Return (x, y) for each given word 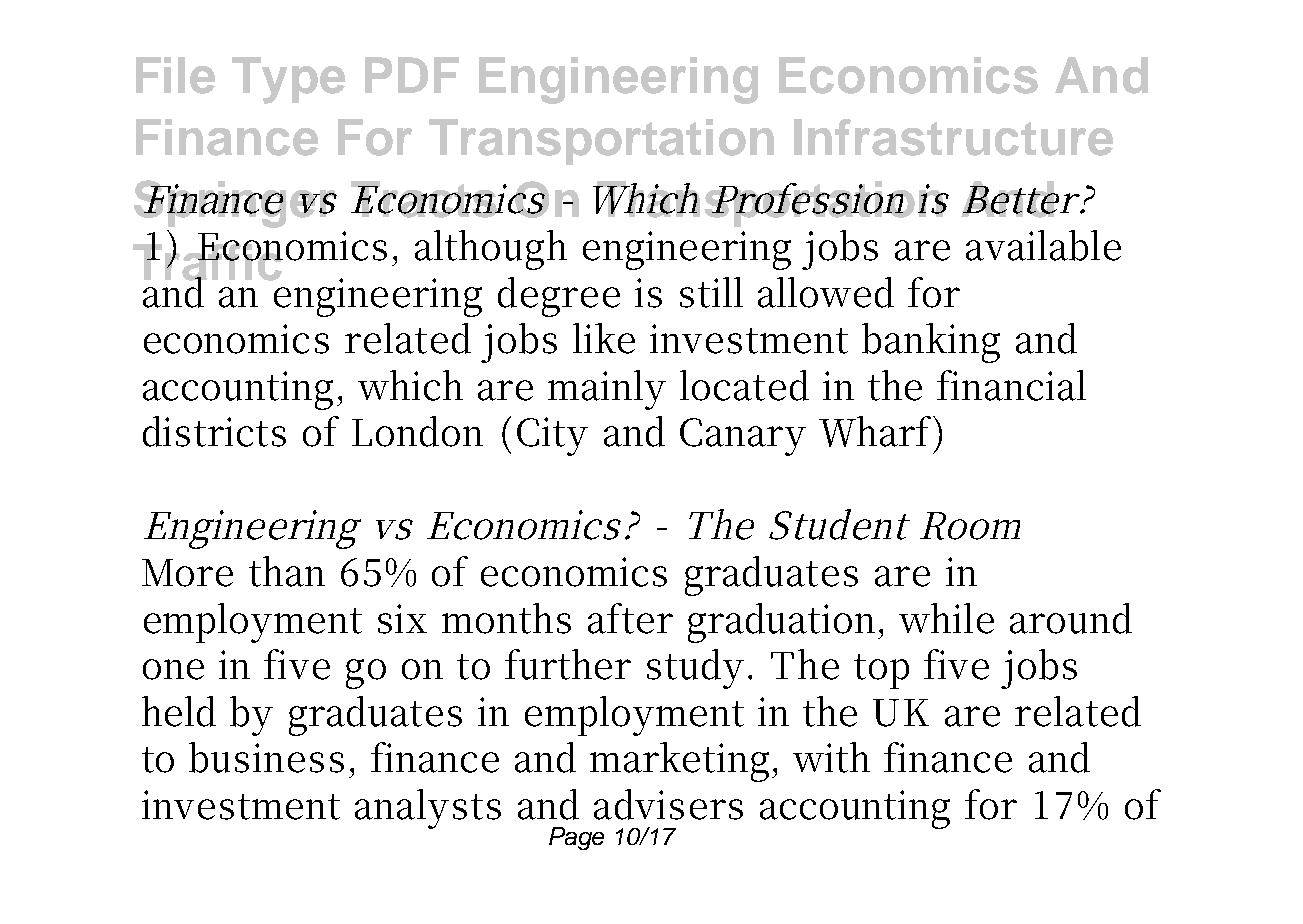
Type (288, 80)
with (831, 757)
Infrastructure (953, 137)
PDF (412, 75)
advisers (668, 804)
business (266, 757)
